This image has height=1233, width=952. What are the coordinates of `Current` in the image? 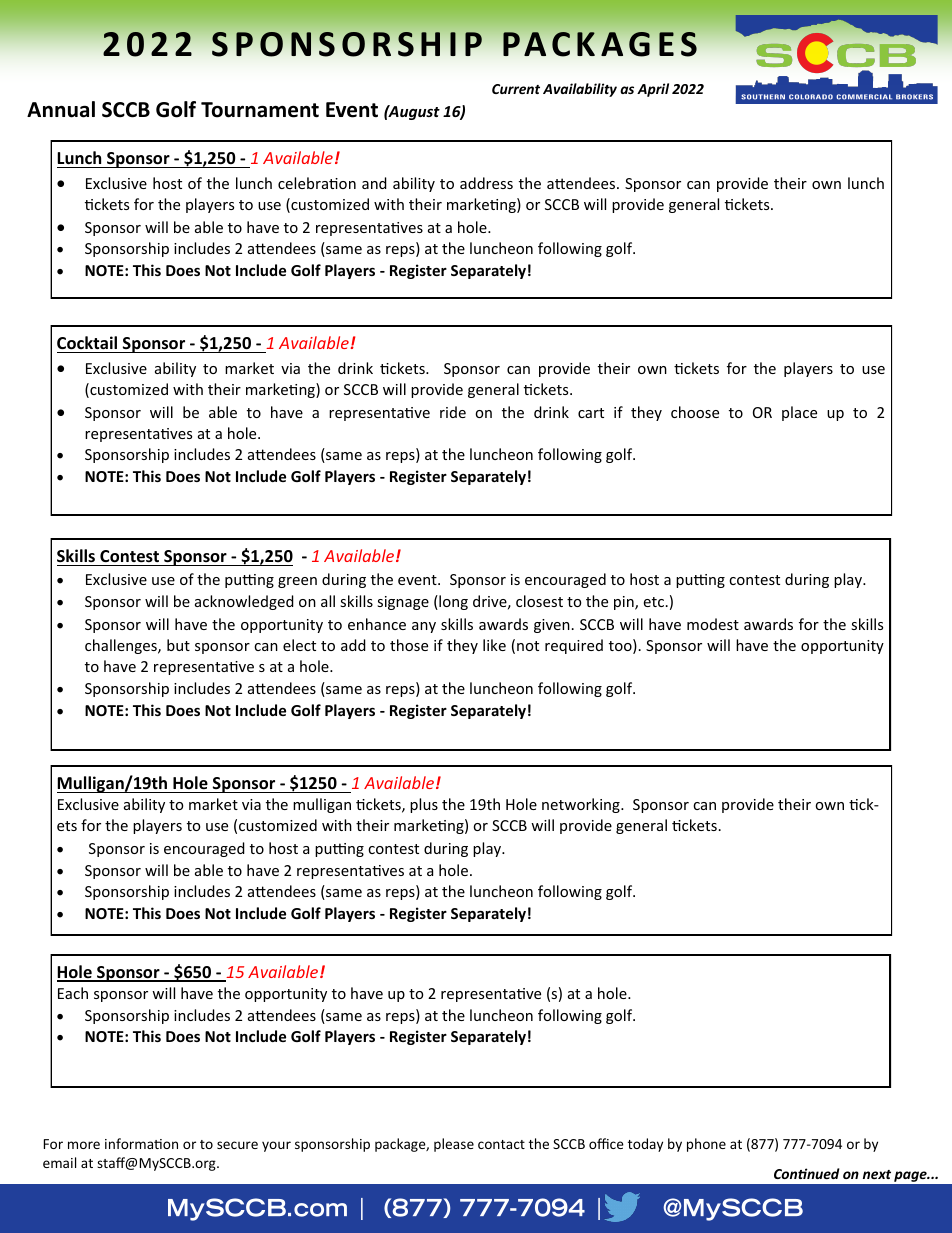 It's located at (516, 89).
